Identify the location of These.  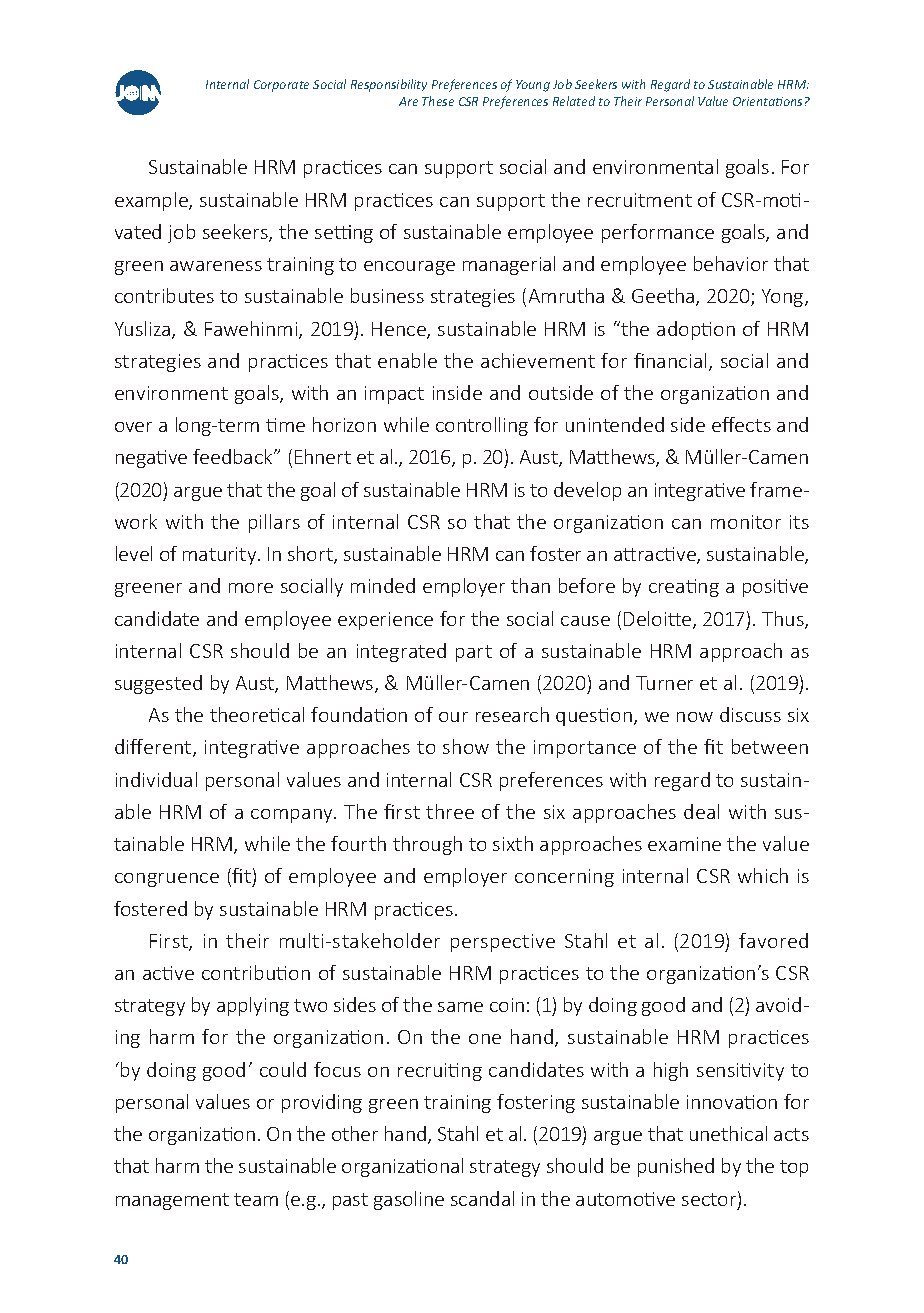
(438, 101).
